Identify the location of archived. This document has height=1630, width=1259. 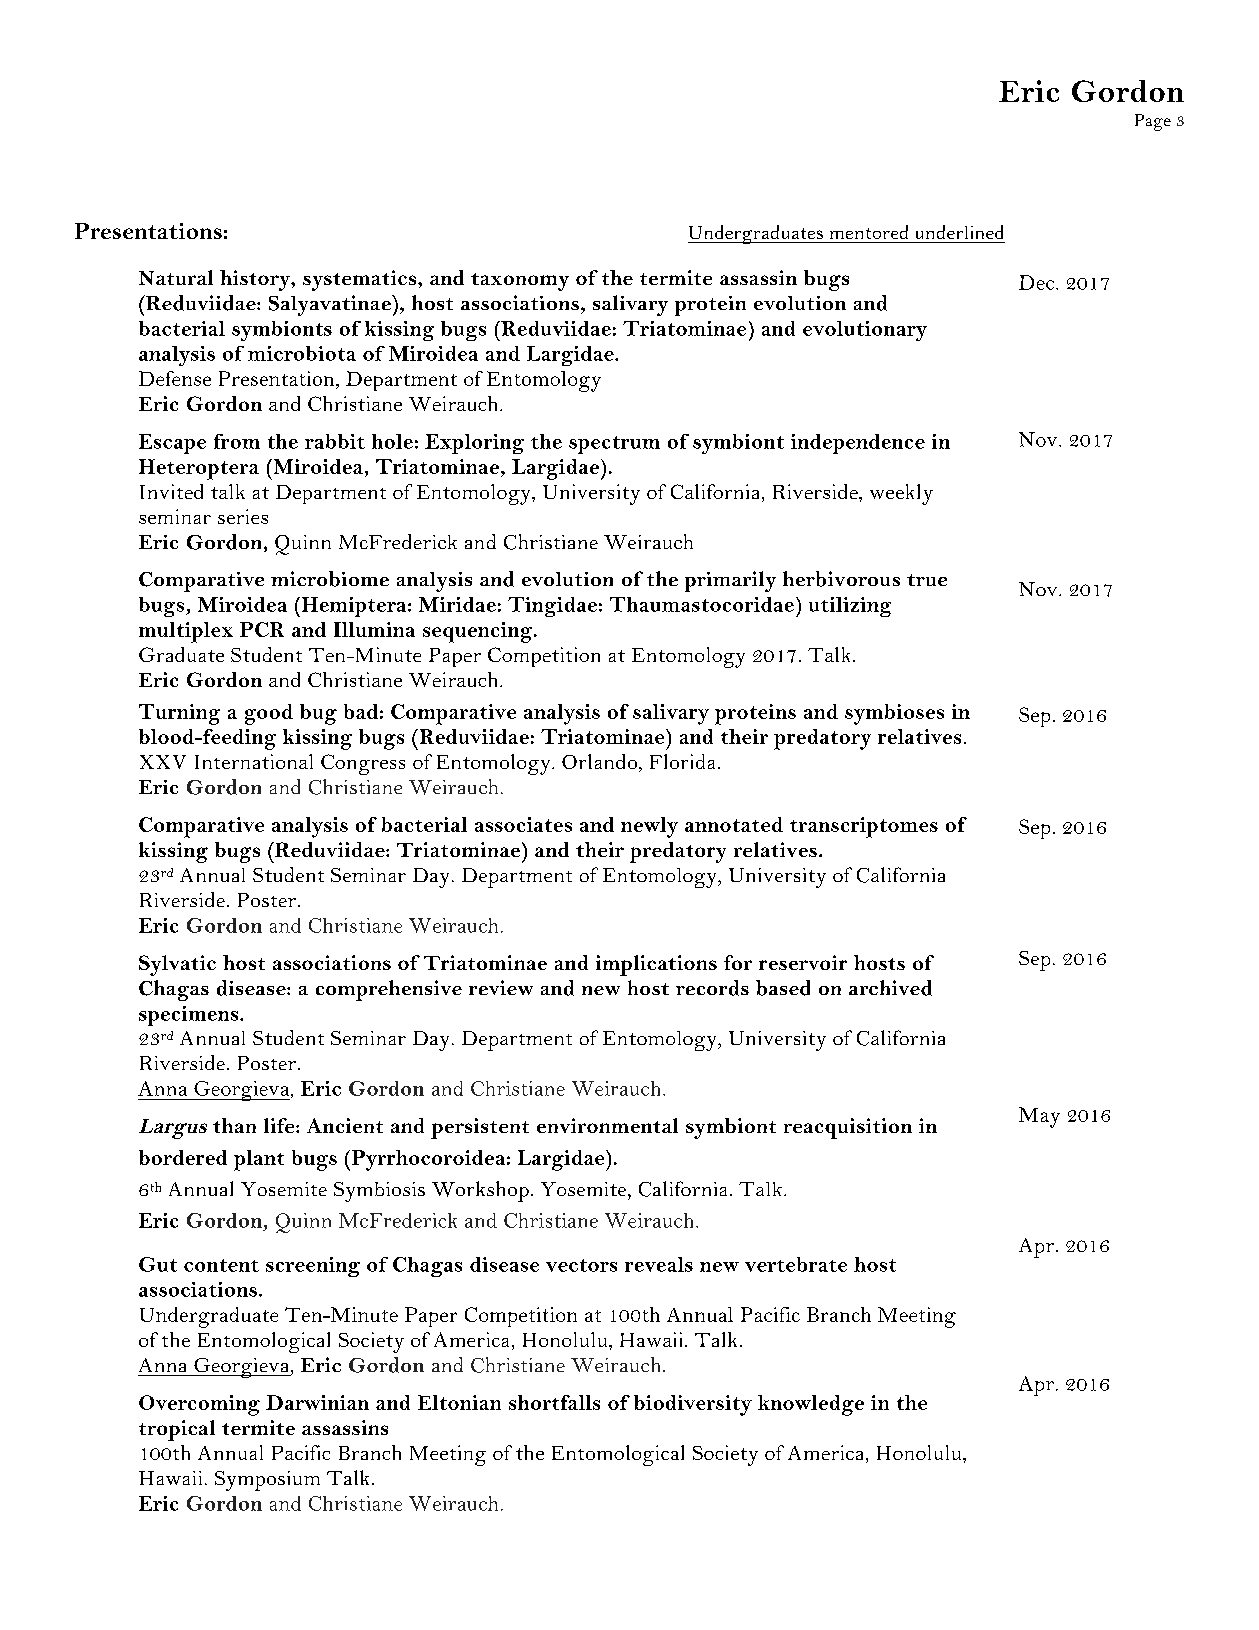
(890, 988).
